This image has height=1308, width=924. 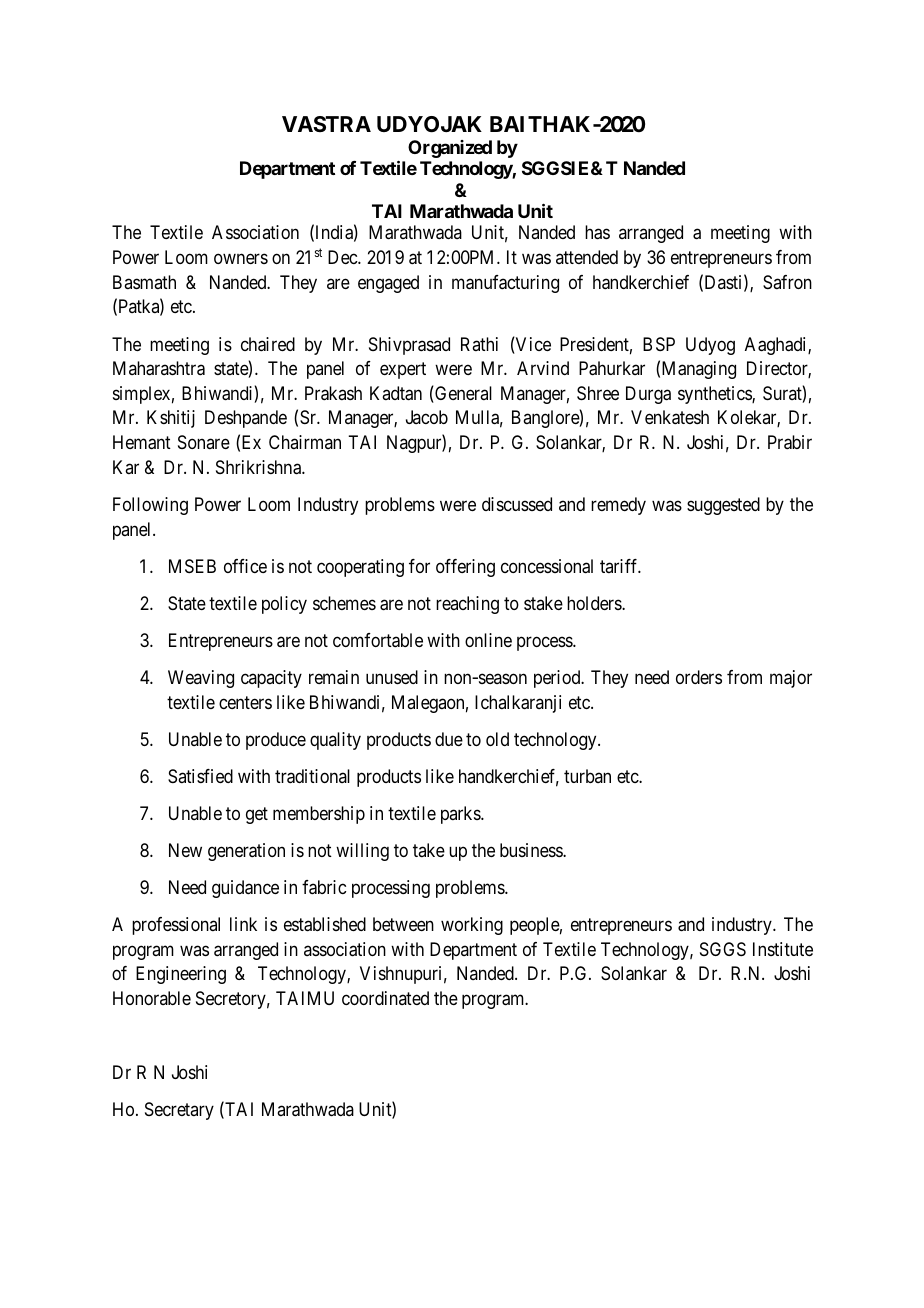 I want to click on coordinated, so click(x=385, y=998).
